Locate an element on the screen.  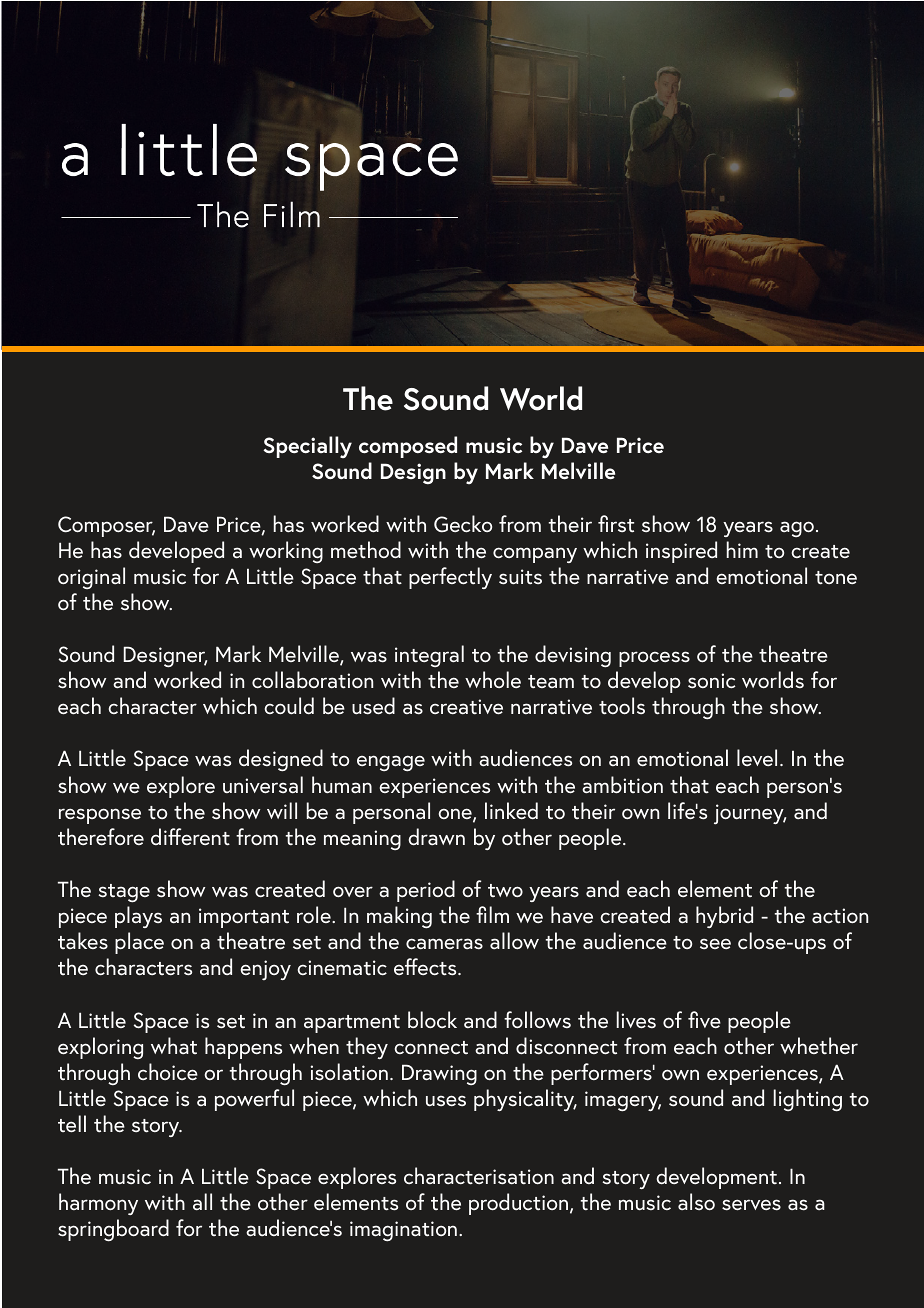
serves is located at coordinates (751, 1205).
